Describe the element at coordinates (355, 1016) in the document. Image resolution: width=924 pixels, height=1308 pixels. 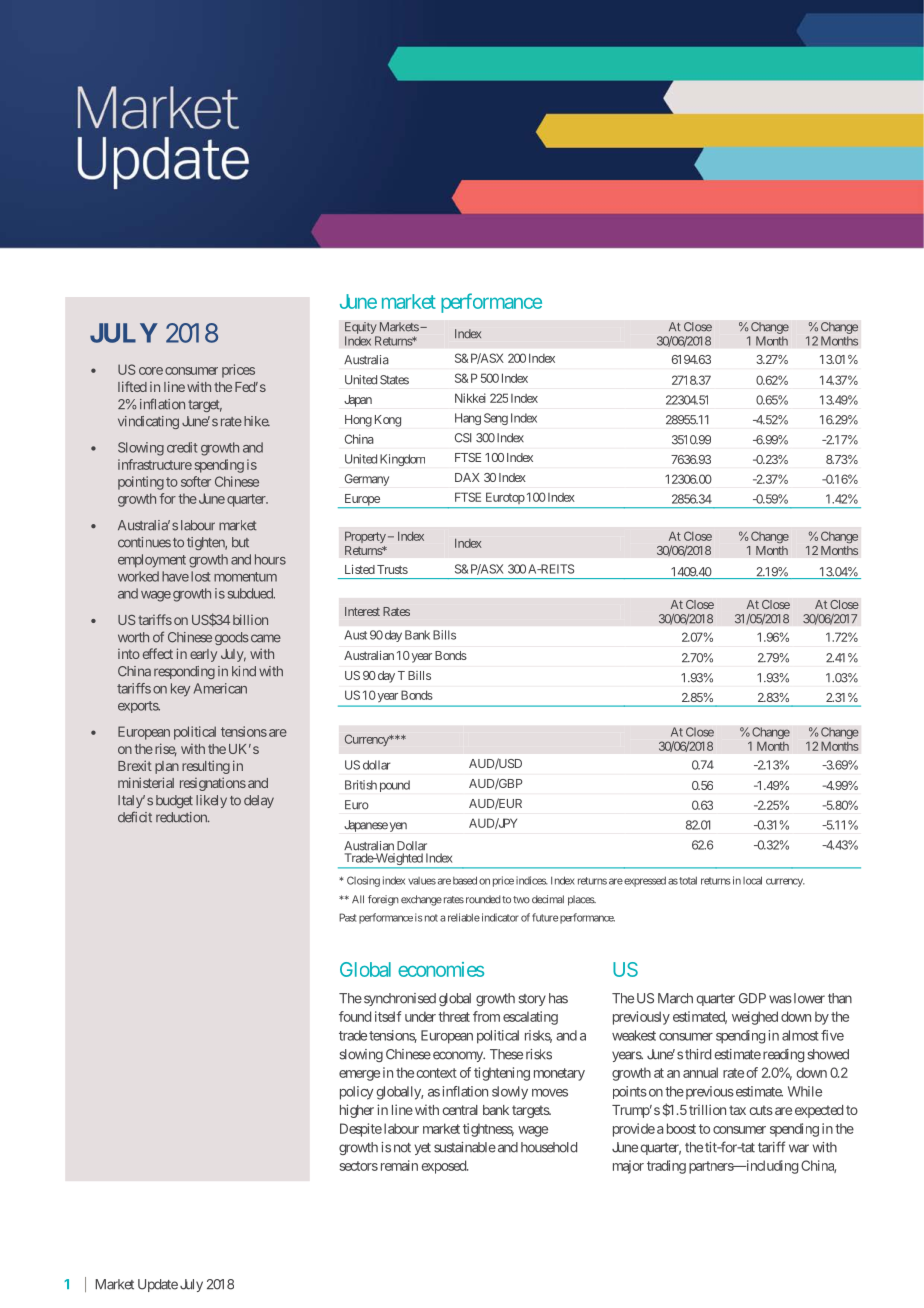
I see `found` at that location.
